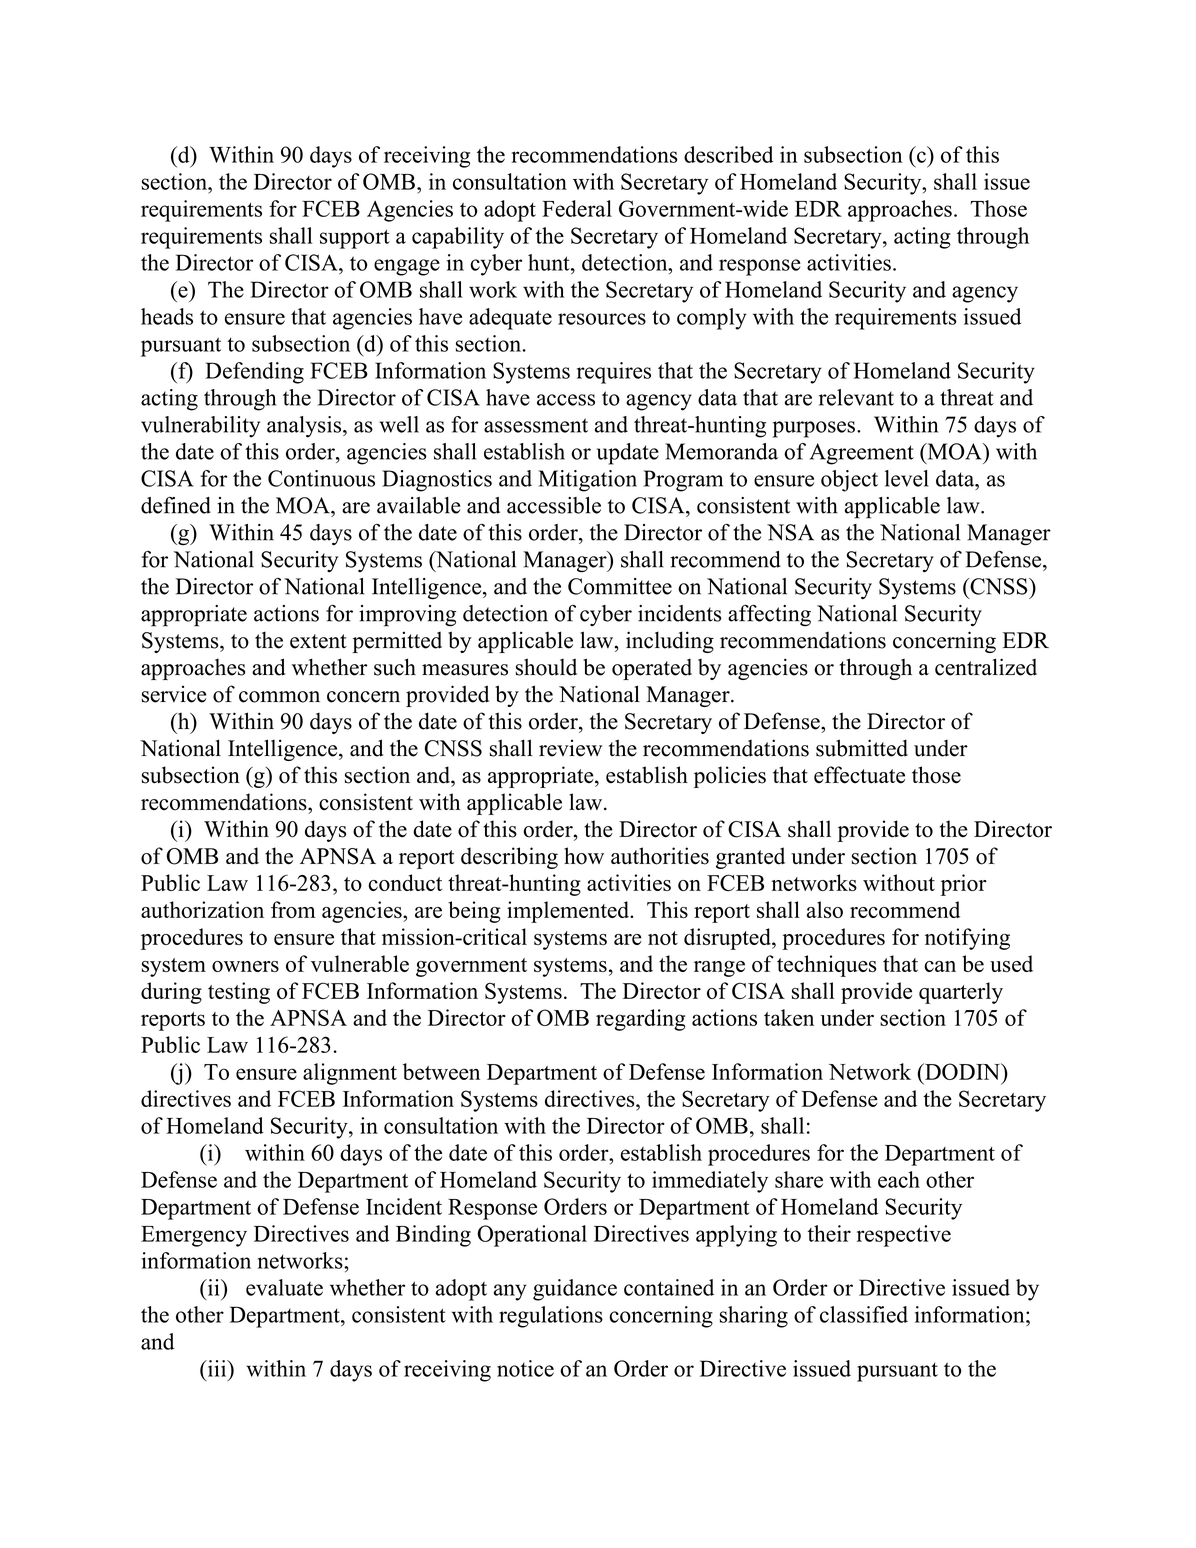 The width and height of the image is (1196, 1548). Describe the element at coordinates (862, 748) in the image. I see `submitted` at that location.
